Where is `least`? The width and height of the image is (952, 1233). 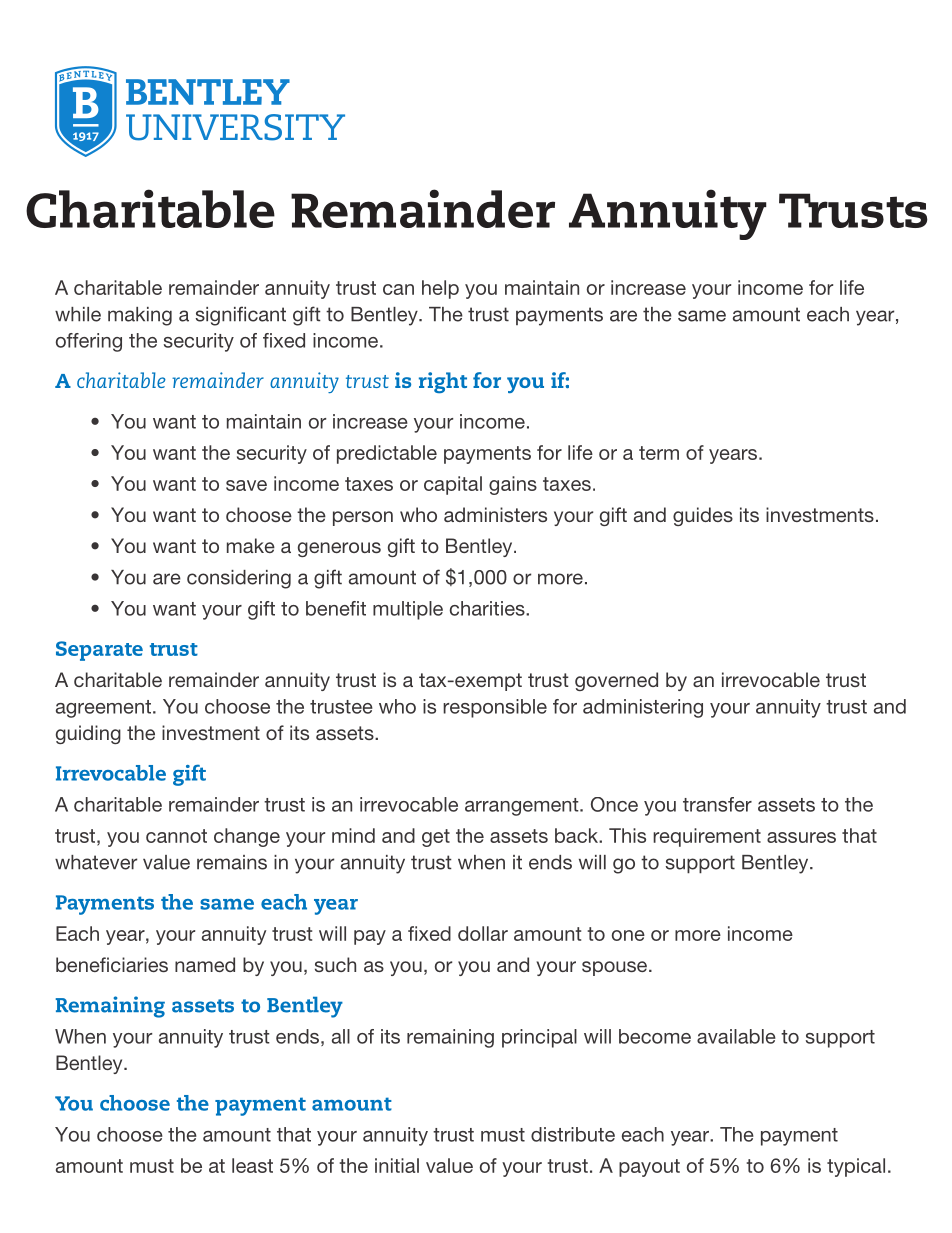
least is located at coordinates (252, 1165).
